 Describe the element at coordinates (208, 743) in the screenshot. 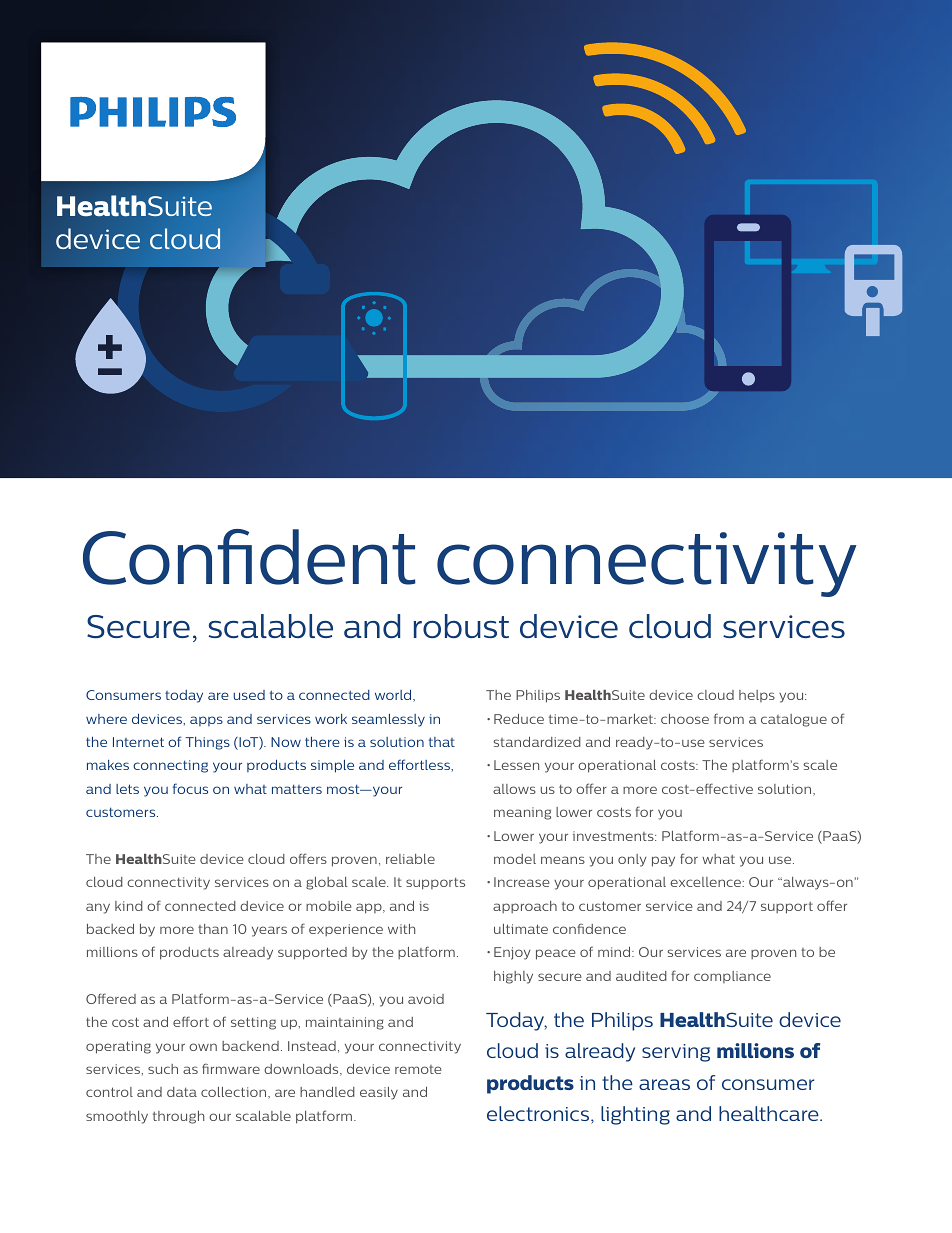

I see `Things` at that location.
